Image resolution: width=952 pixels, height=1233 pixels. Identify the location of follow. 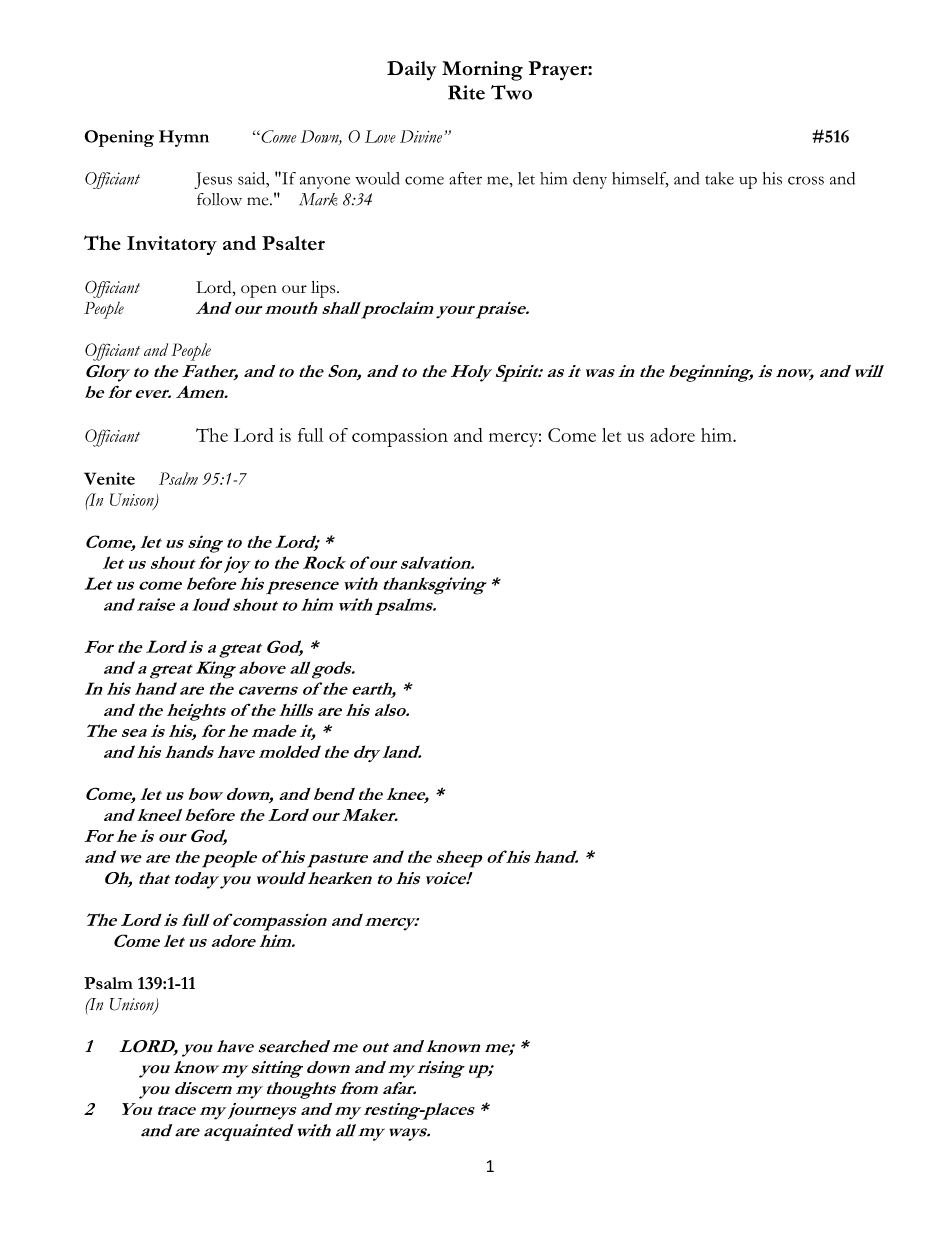
(219, 199).
